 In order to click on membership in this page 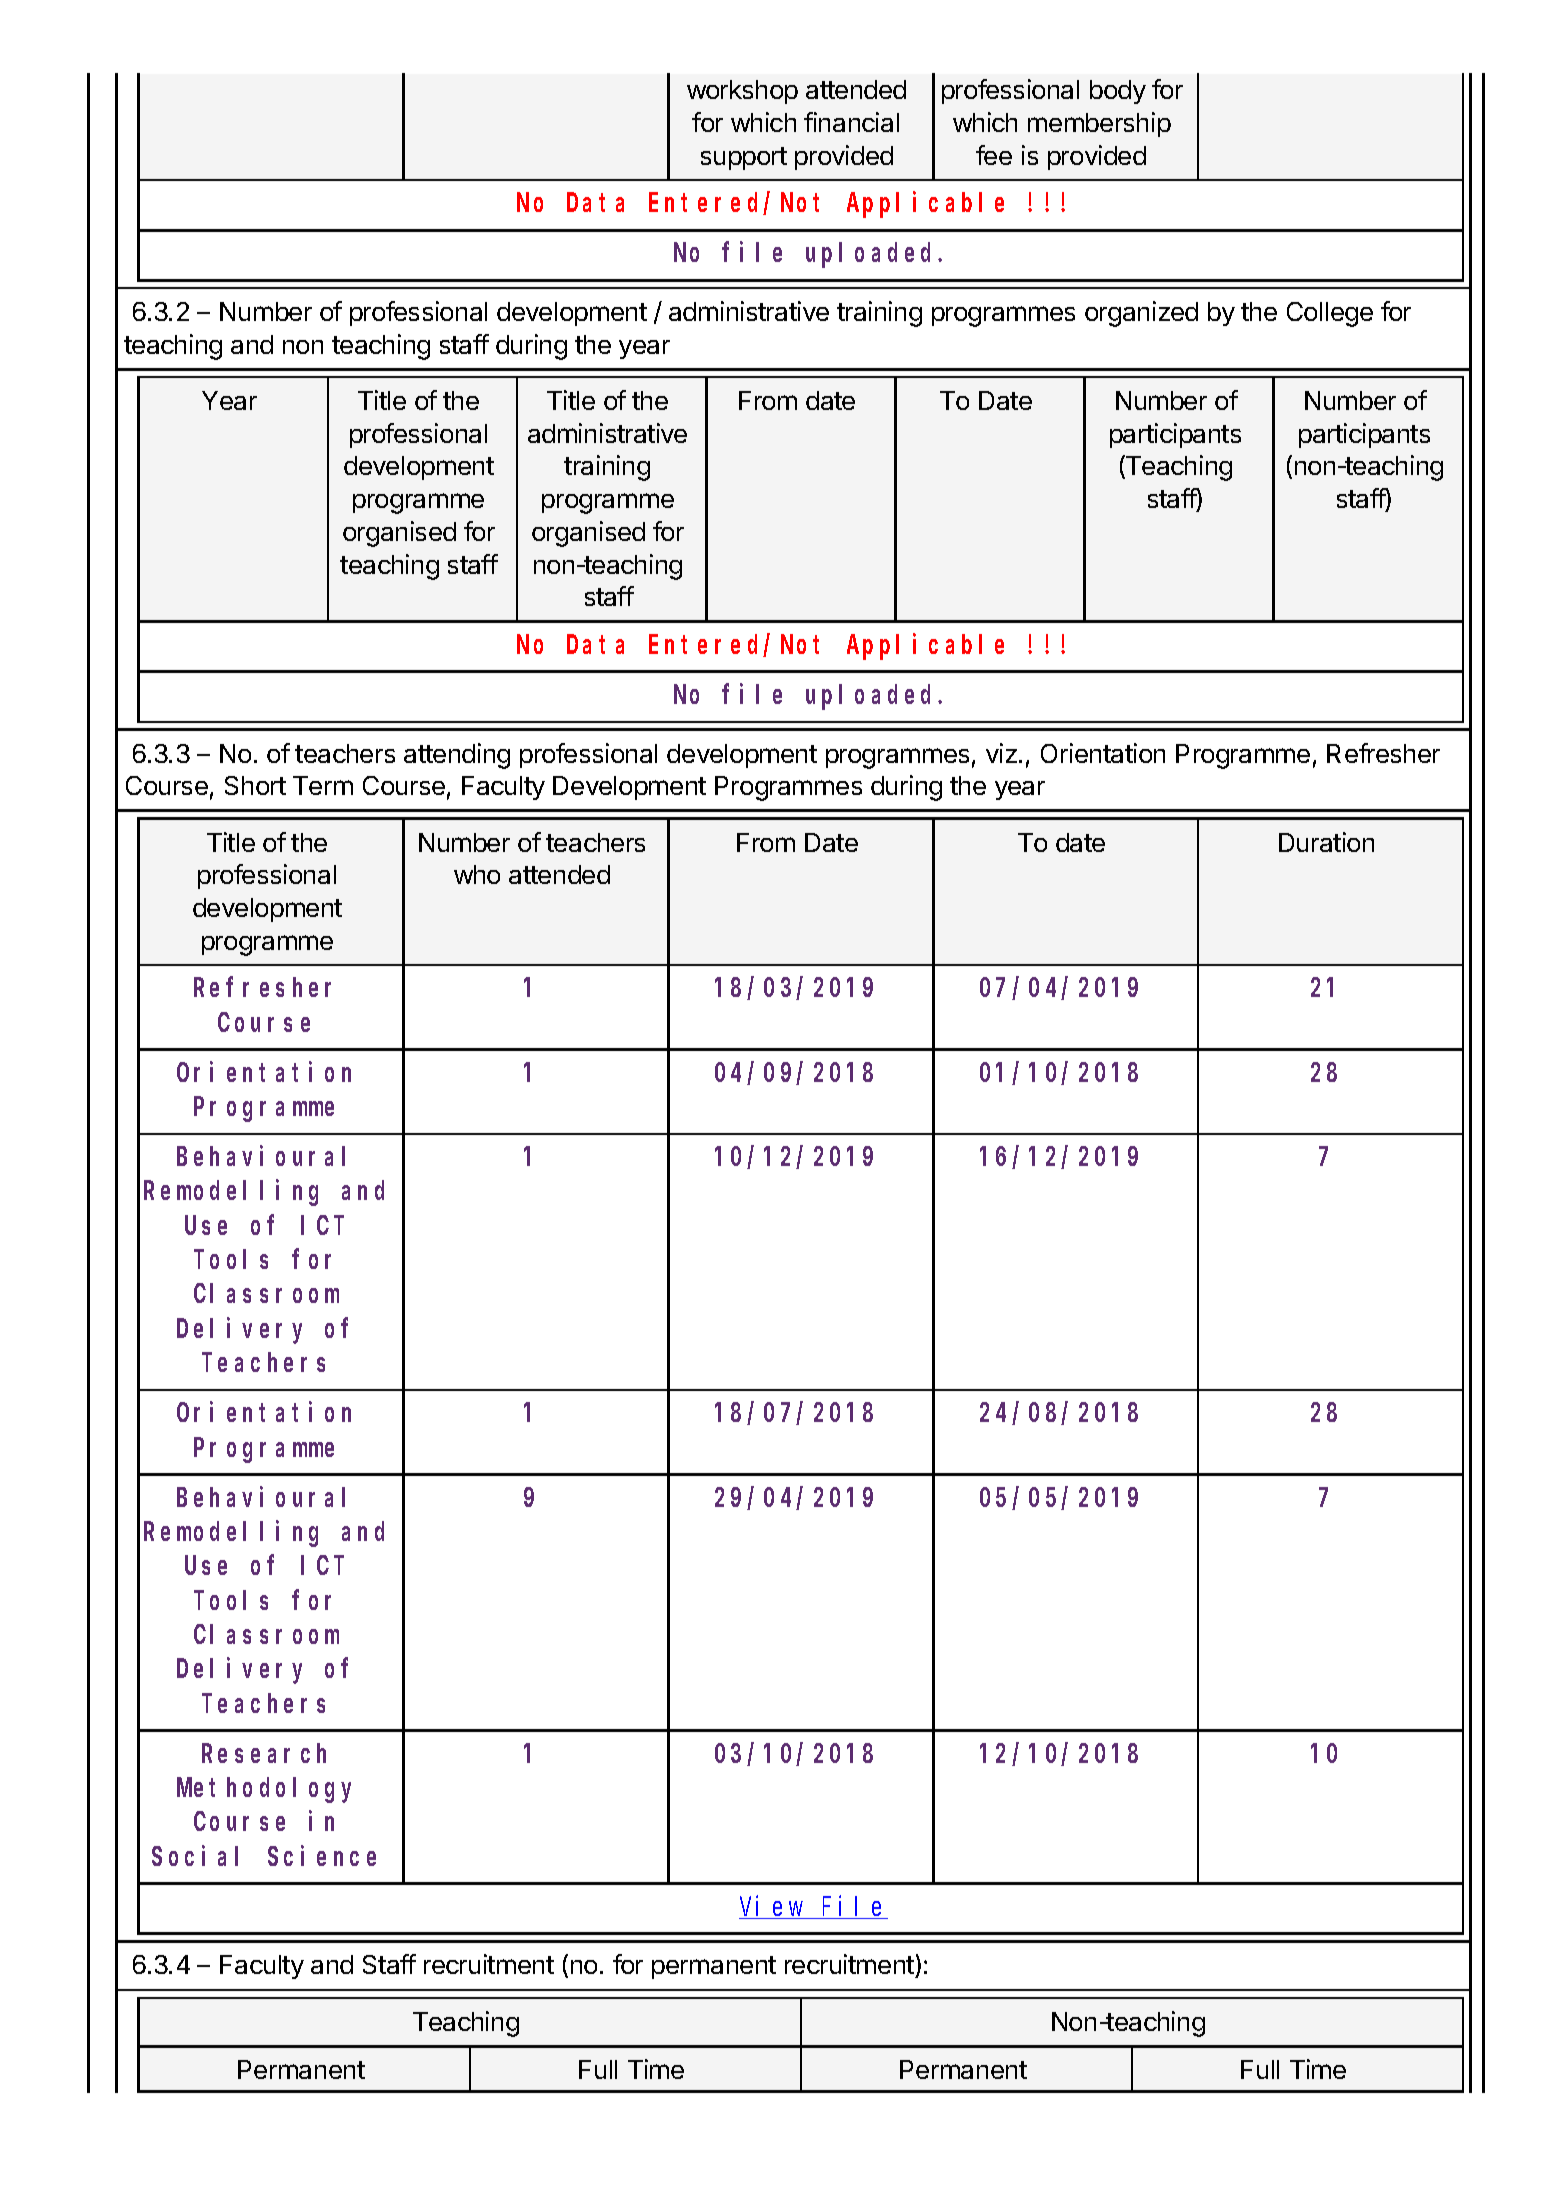, I will do `click(1099, 124)`.
